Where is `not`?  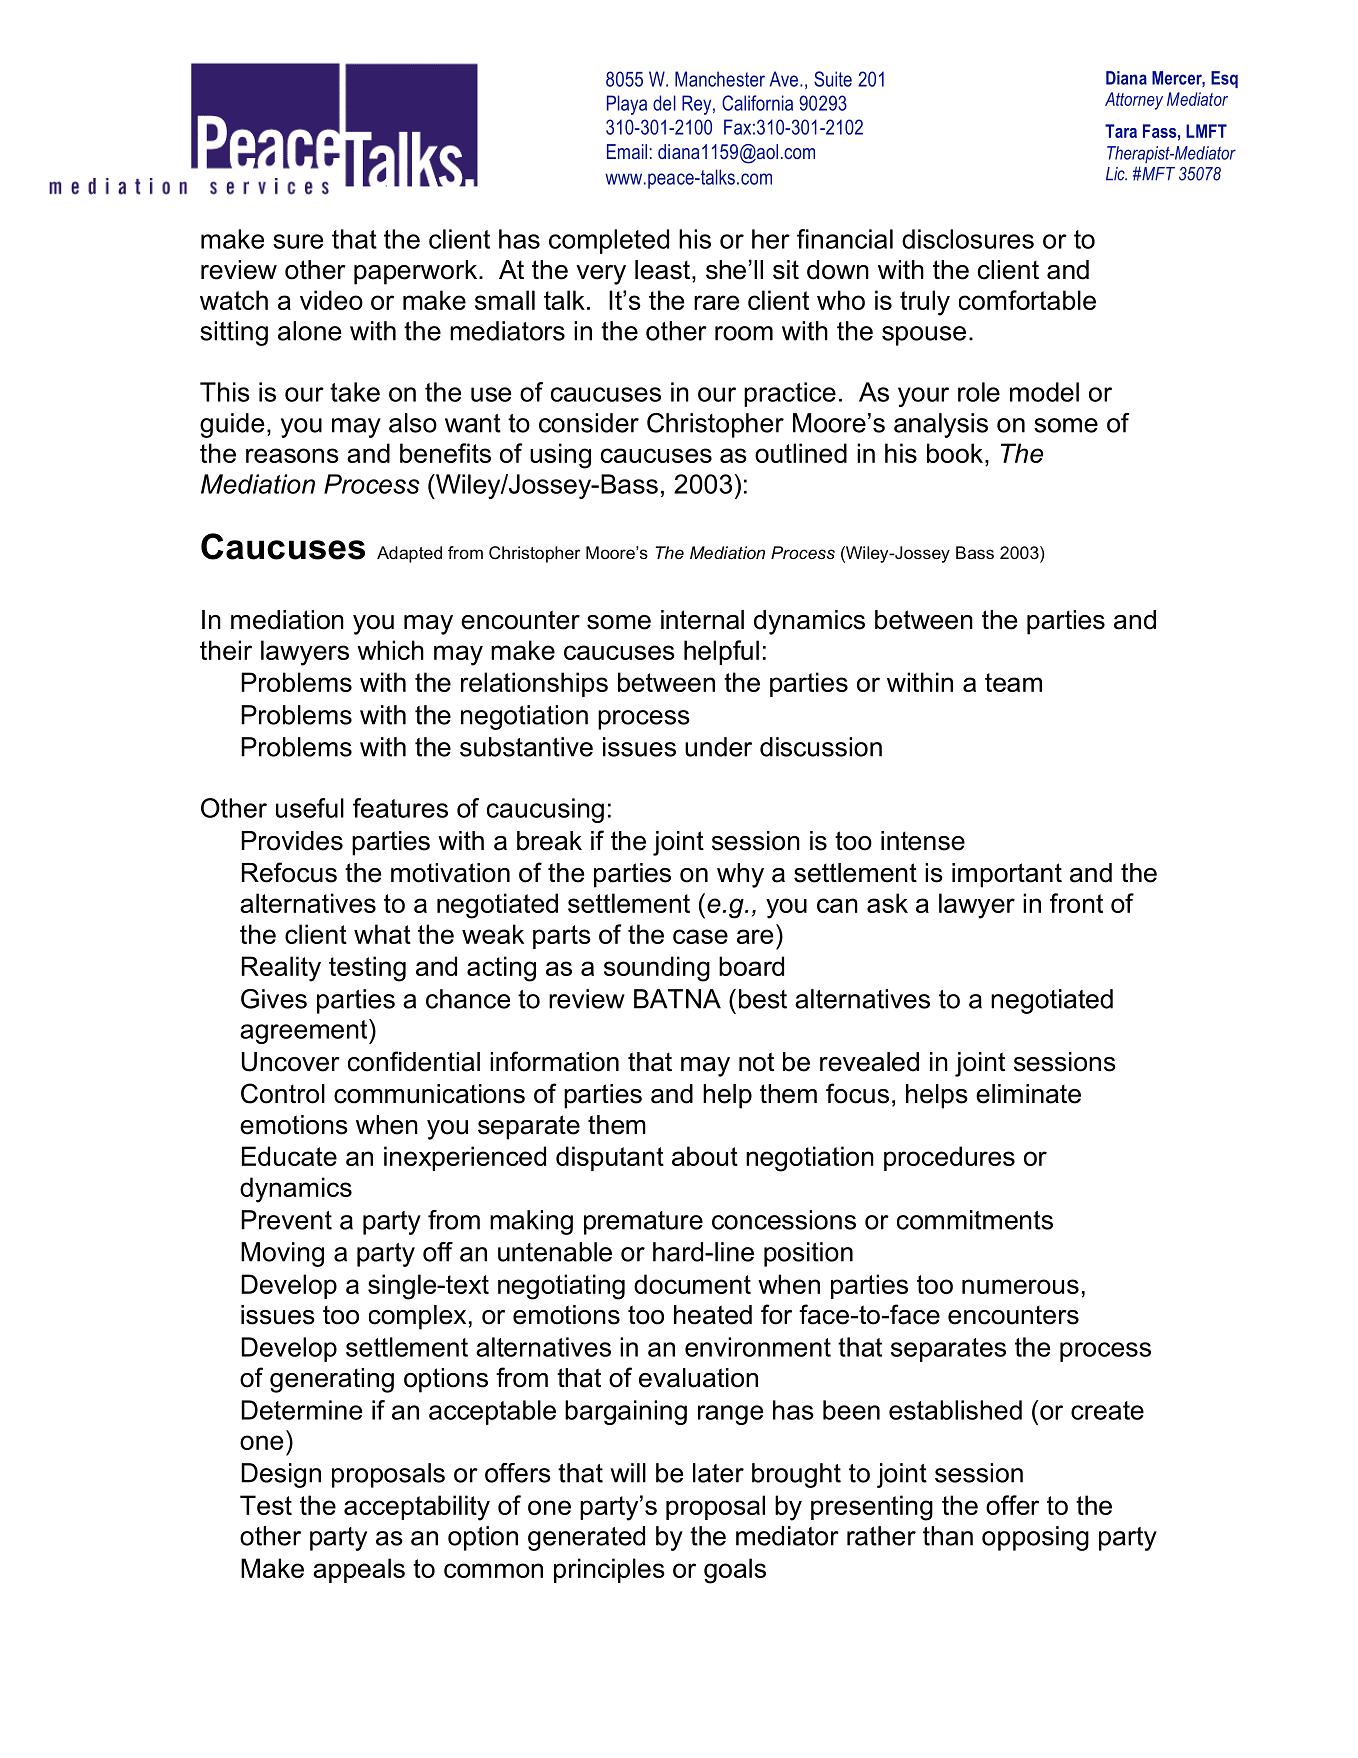 not is located at coordinates (756, 1062).
